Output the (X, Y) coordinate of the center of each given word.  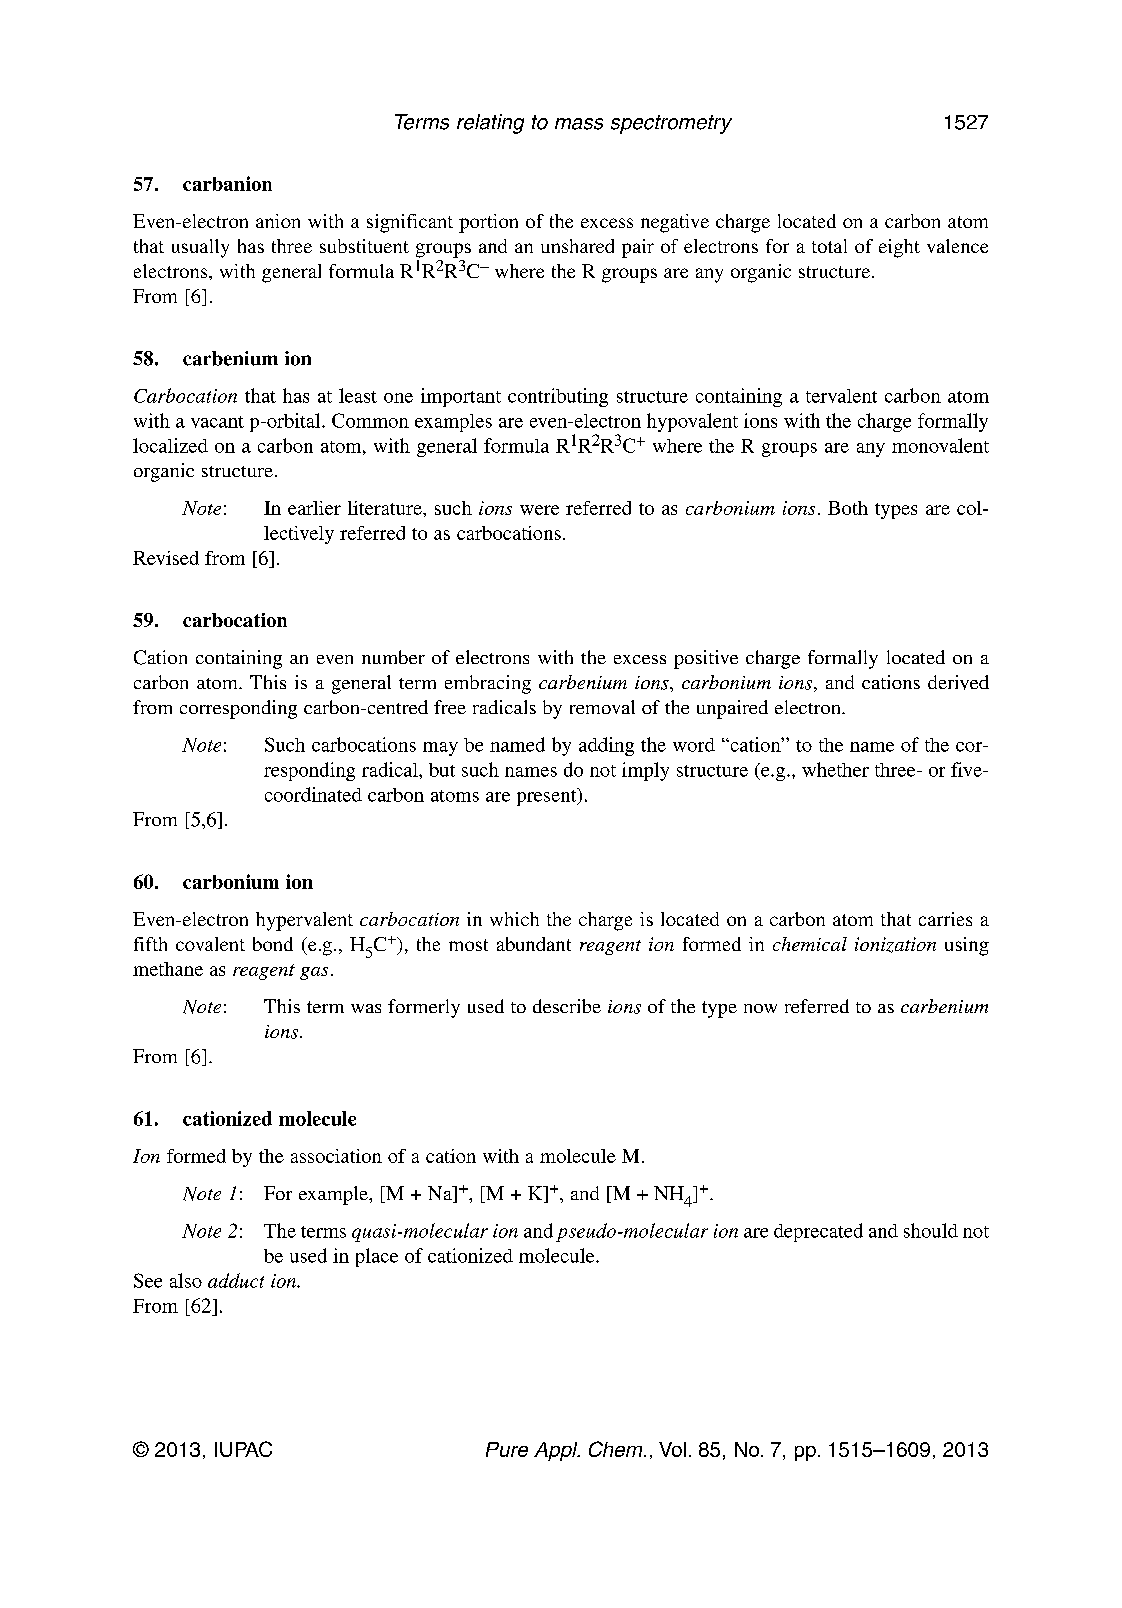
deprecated (818, 1232)
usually (200, 248)
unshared (577, 246)
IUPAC (243, 1449)
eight (899, 248)
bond (273, 944)
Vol (672, 1449)
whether (835, 769)
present (548, 797)
